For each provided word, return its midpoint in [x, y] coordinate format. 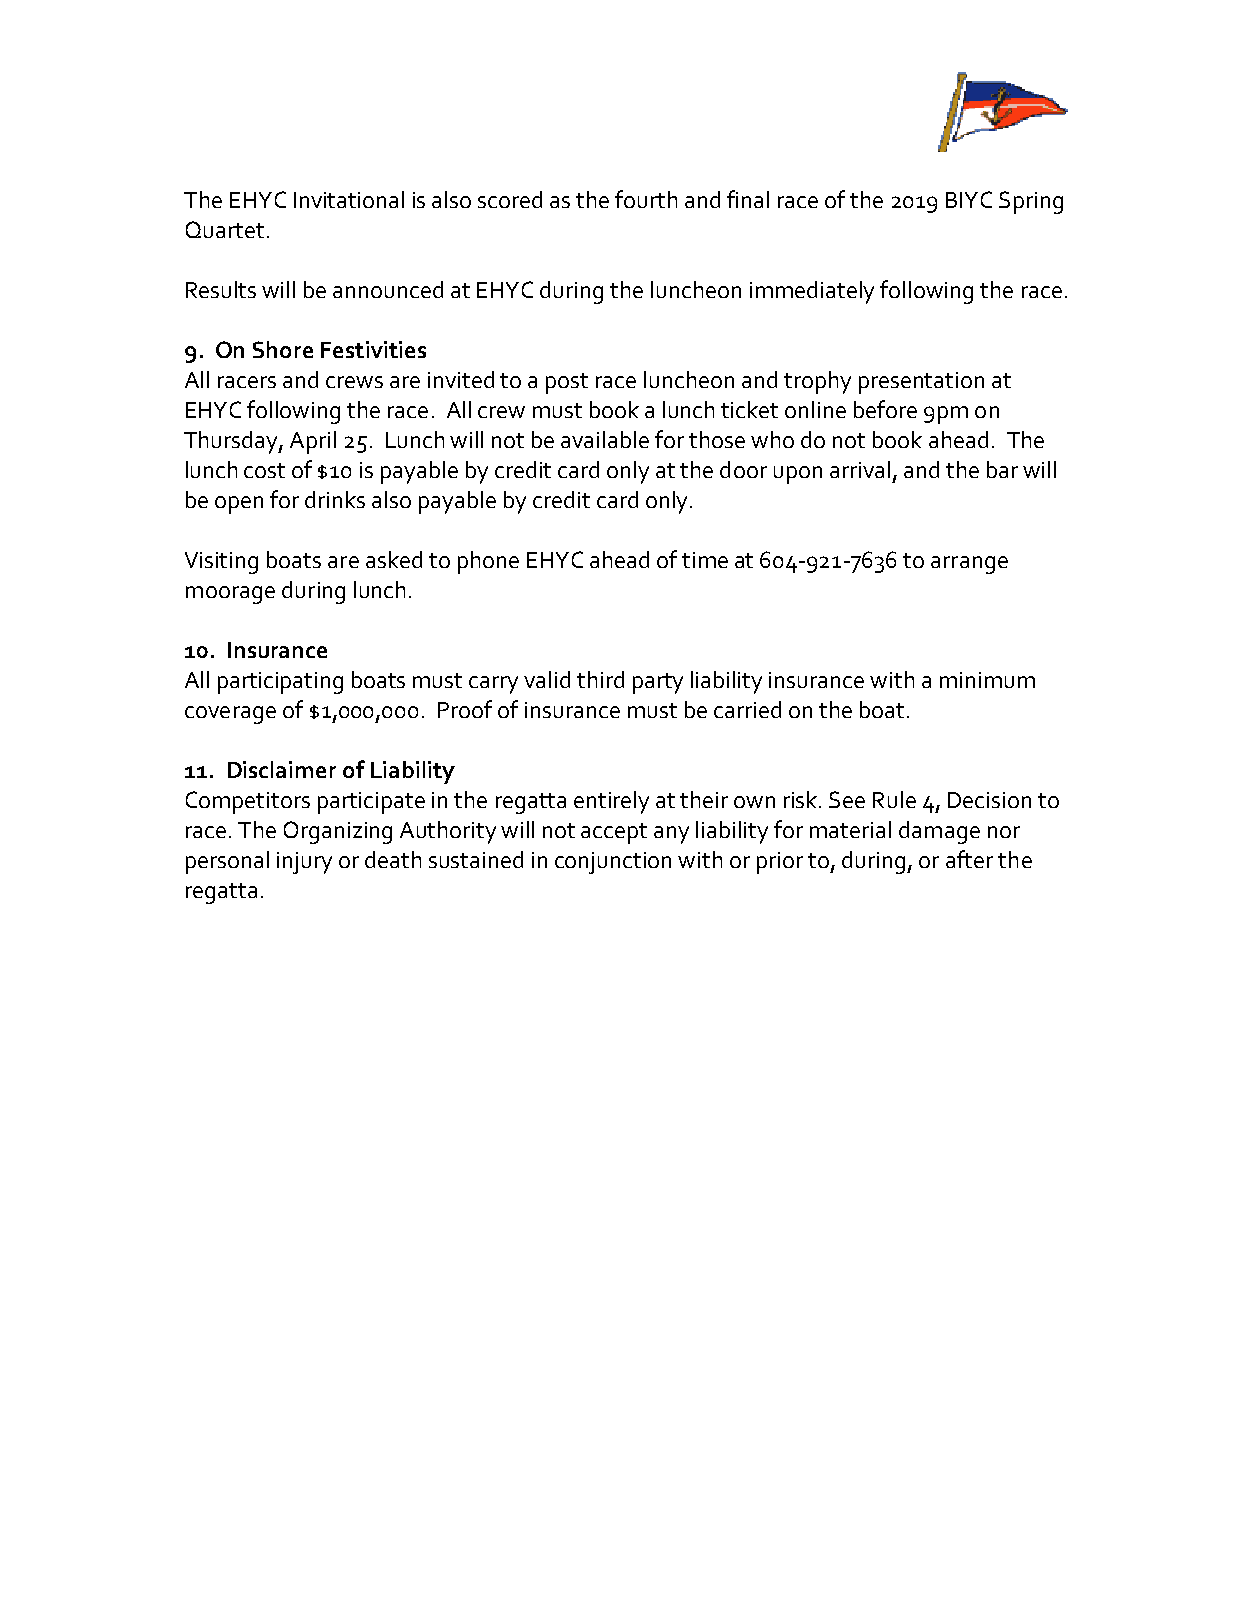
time [705, 560]
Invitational [349, 199]
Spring [1031, 202]
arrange [969, 565]
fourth [646, 199]
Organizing [338, 832]
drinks [335, 499]
